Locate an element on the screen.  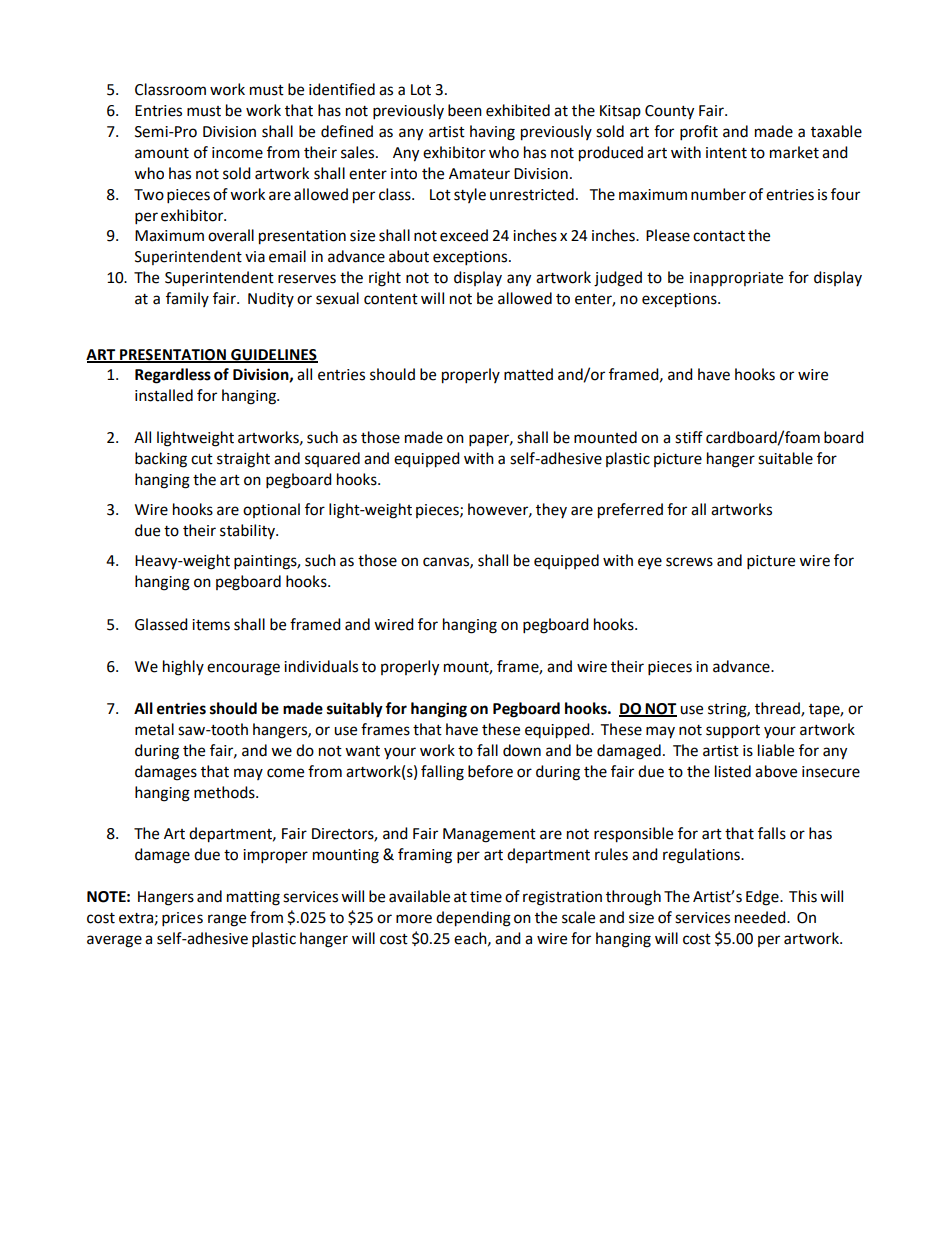
been is located at coordinates (465, 110).
